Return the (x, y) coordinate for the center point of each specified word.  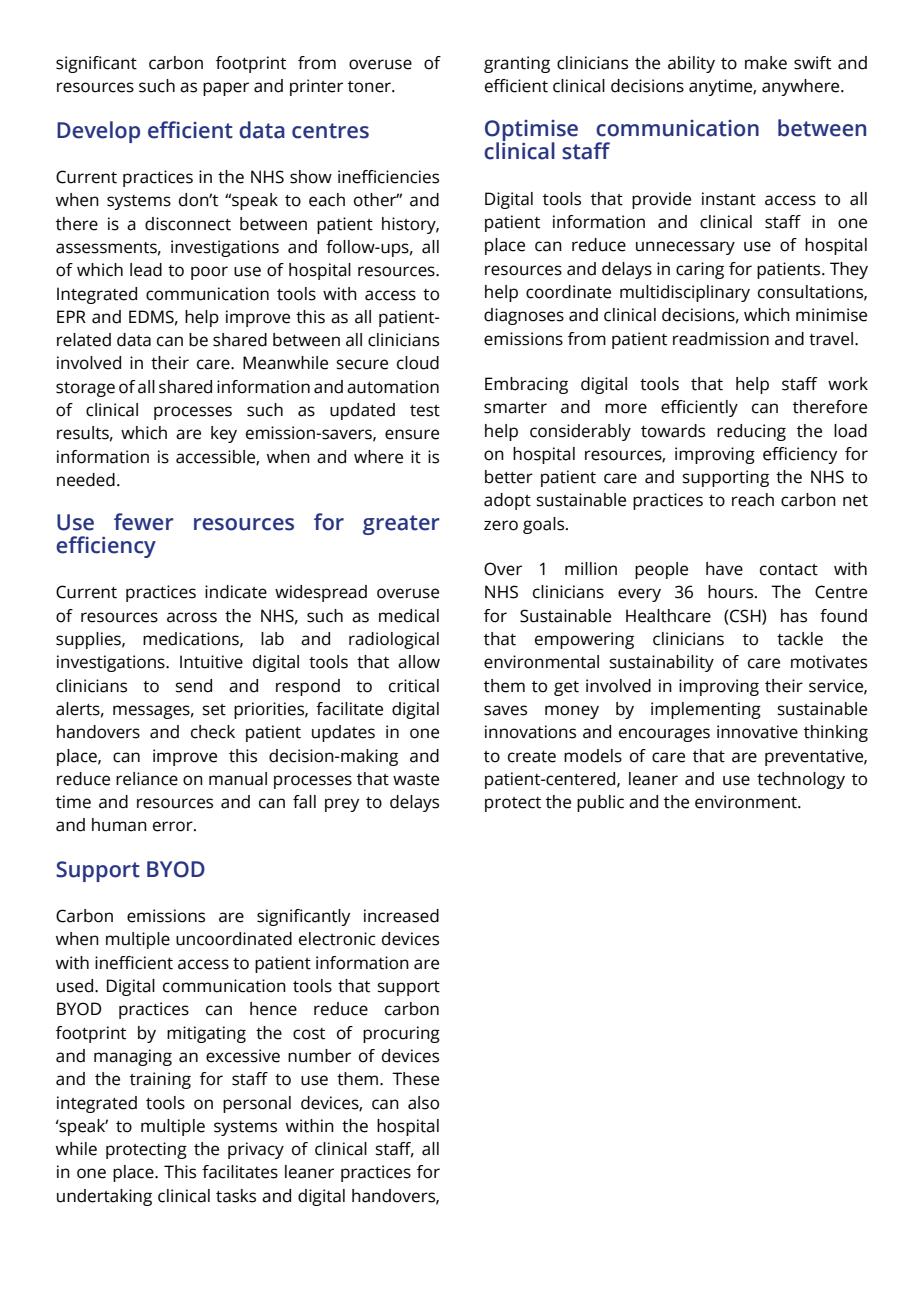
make (766, 63)
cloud (418, 363)
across (192, 617)
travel (831, 339)
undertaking (104, 1197)
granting (517, 64)
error (174, 826)
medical (409, 616)
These (415, 1079)
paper (226, 89)
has (794, 616)
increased (401, 916)
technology (801, 780)
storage (85, 389)
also (423, 1103)
